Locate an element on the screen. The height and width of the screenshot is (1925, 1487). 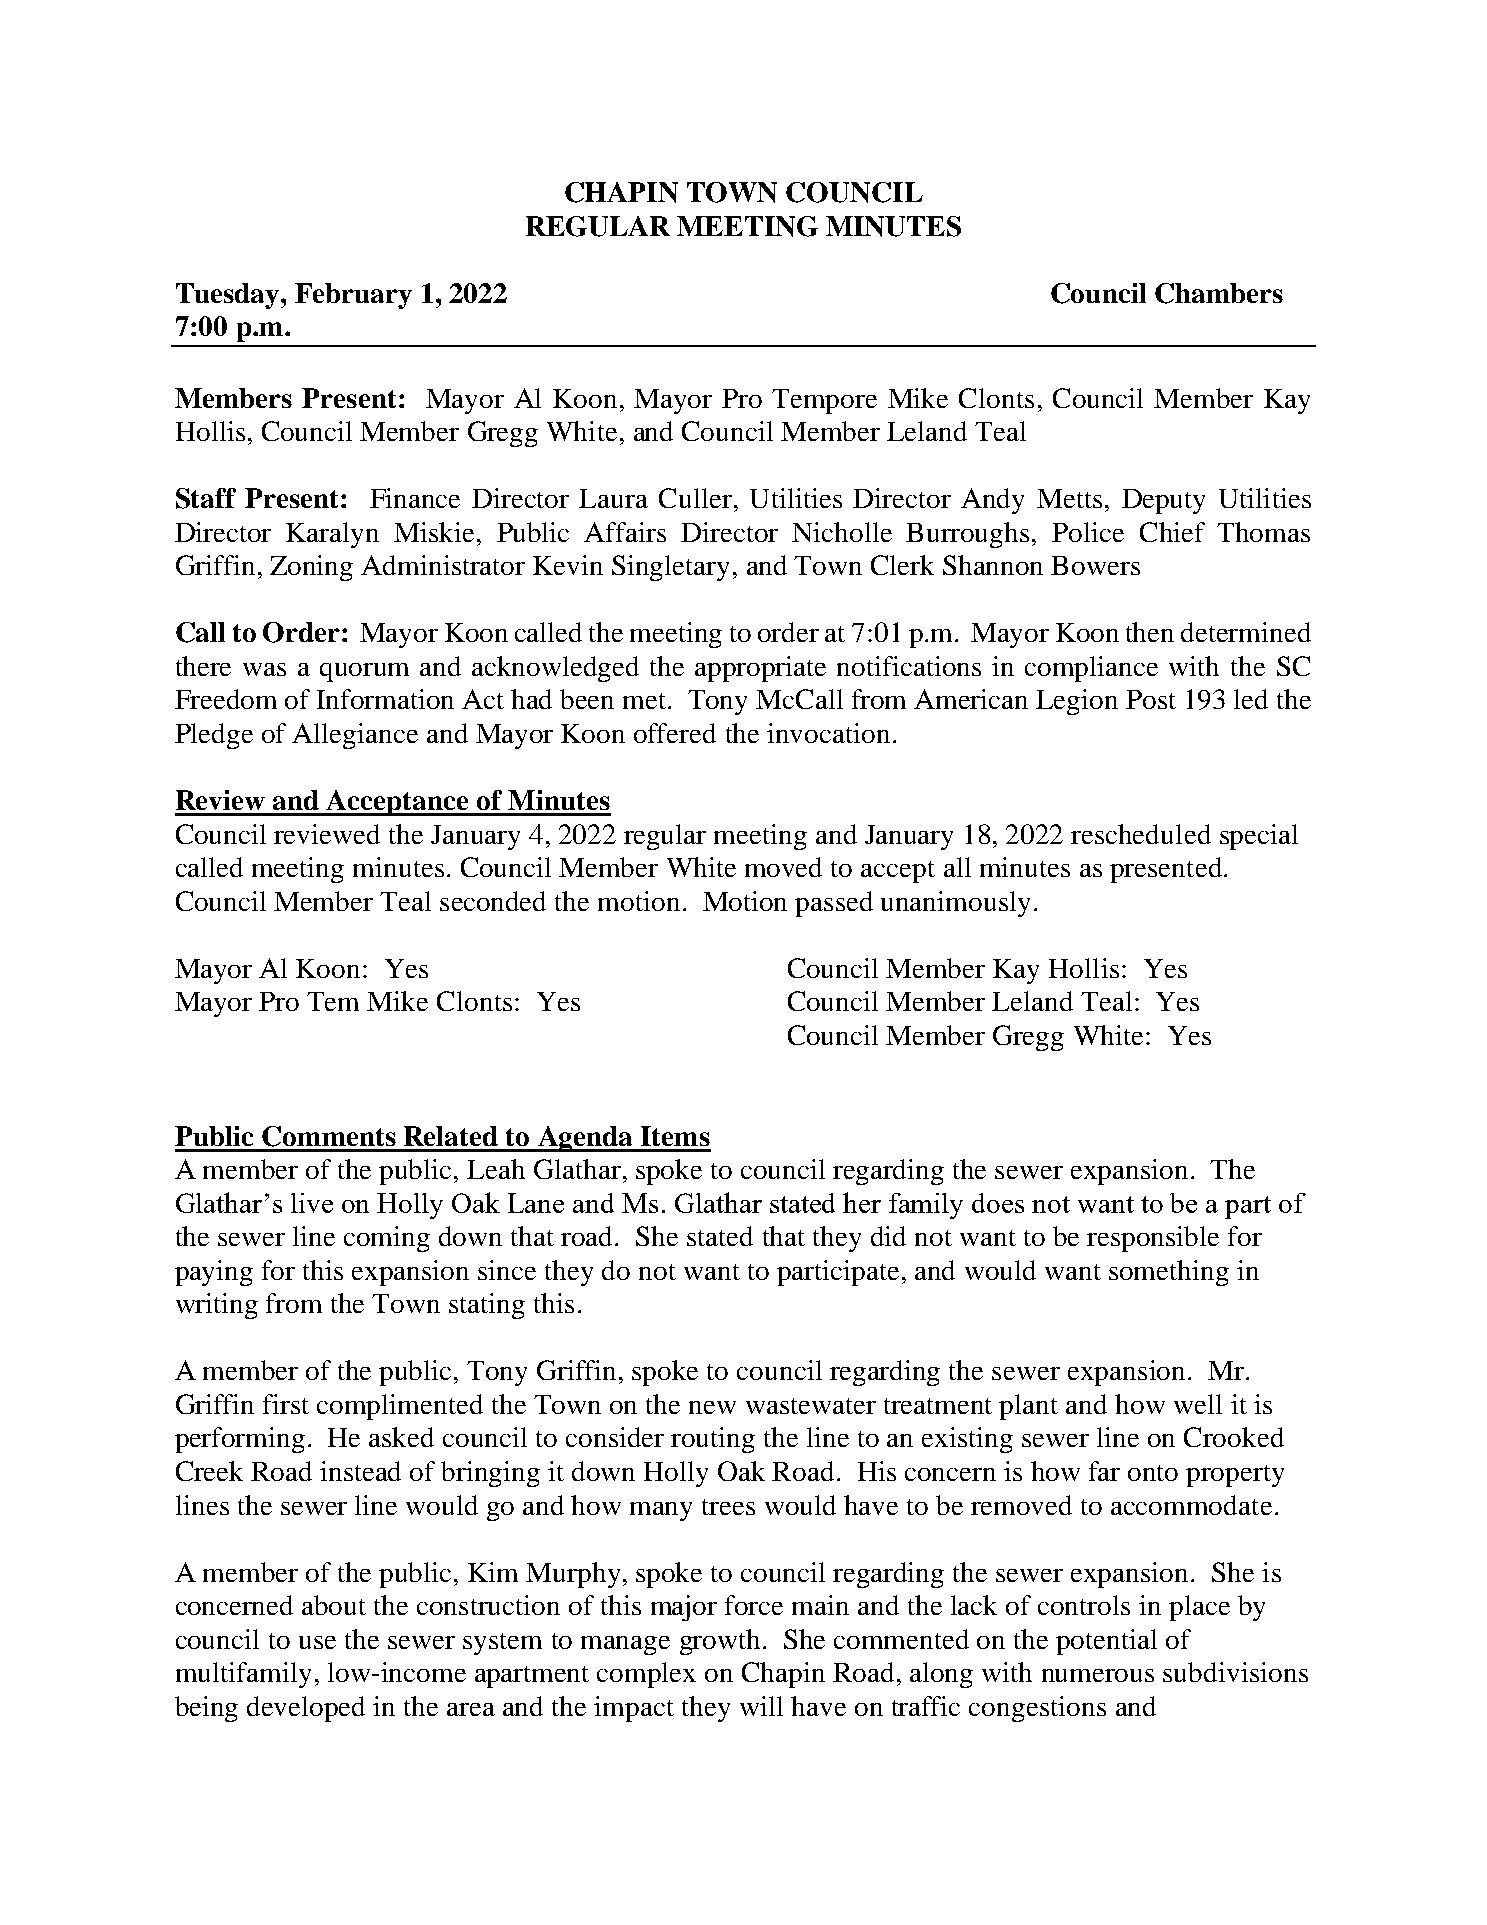
live is located at coordinates (312, 1203).
